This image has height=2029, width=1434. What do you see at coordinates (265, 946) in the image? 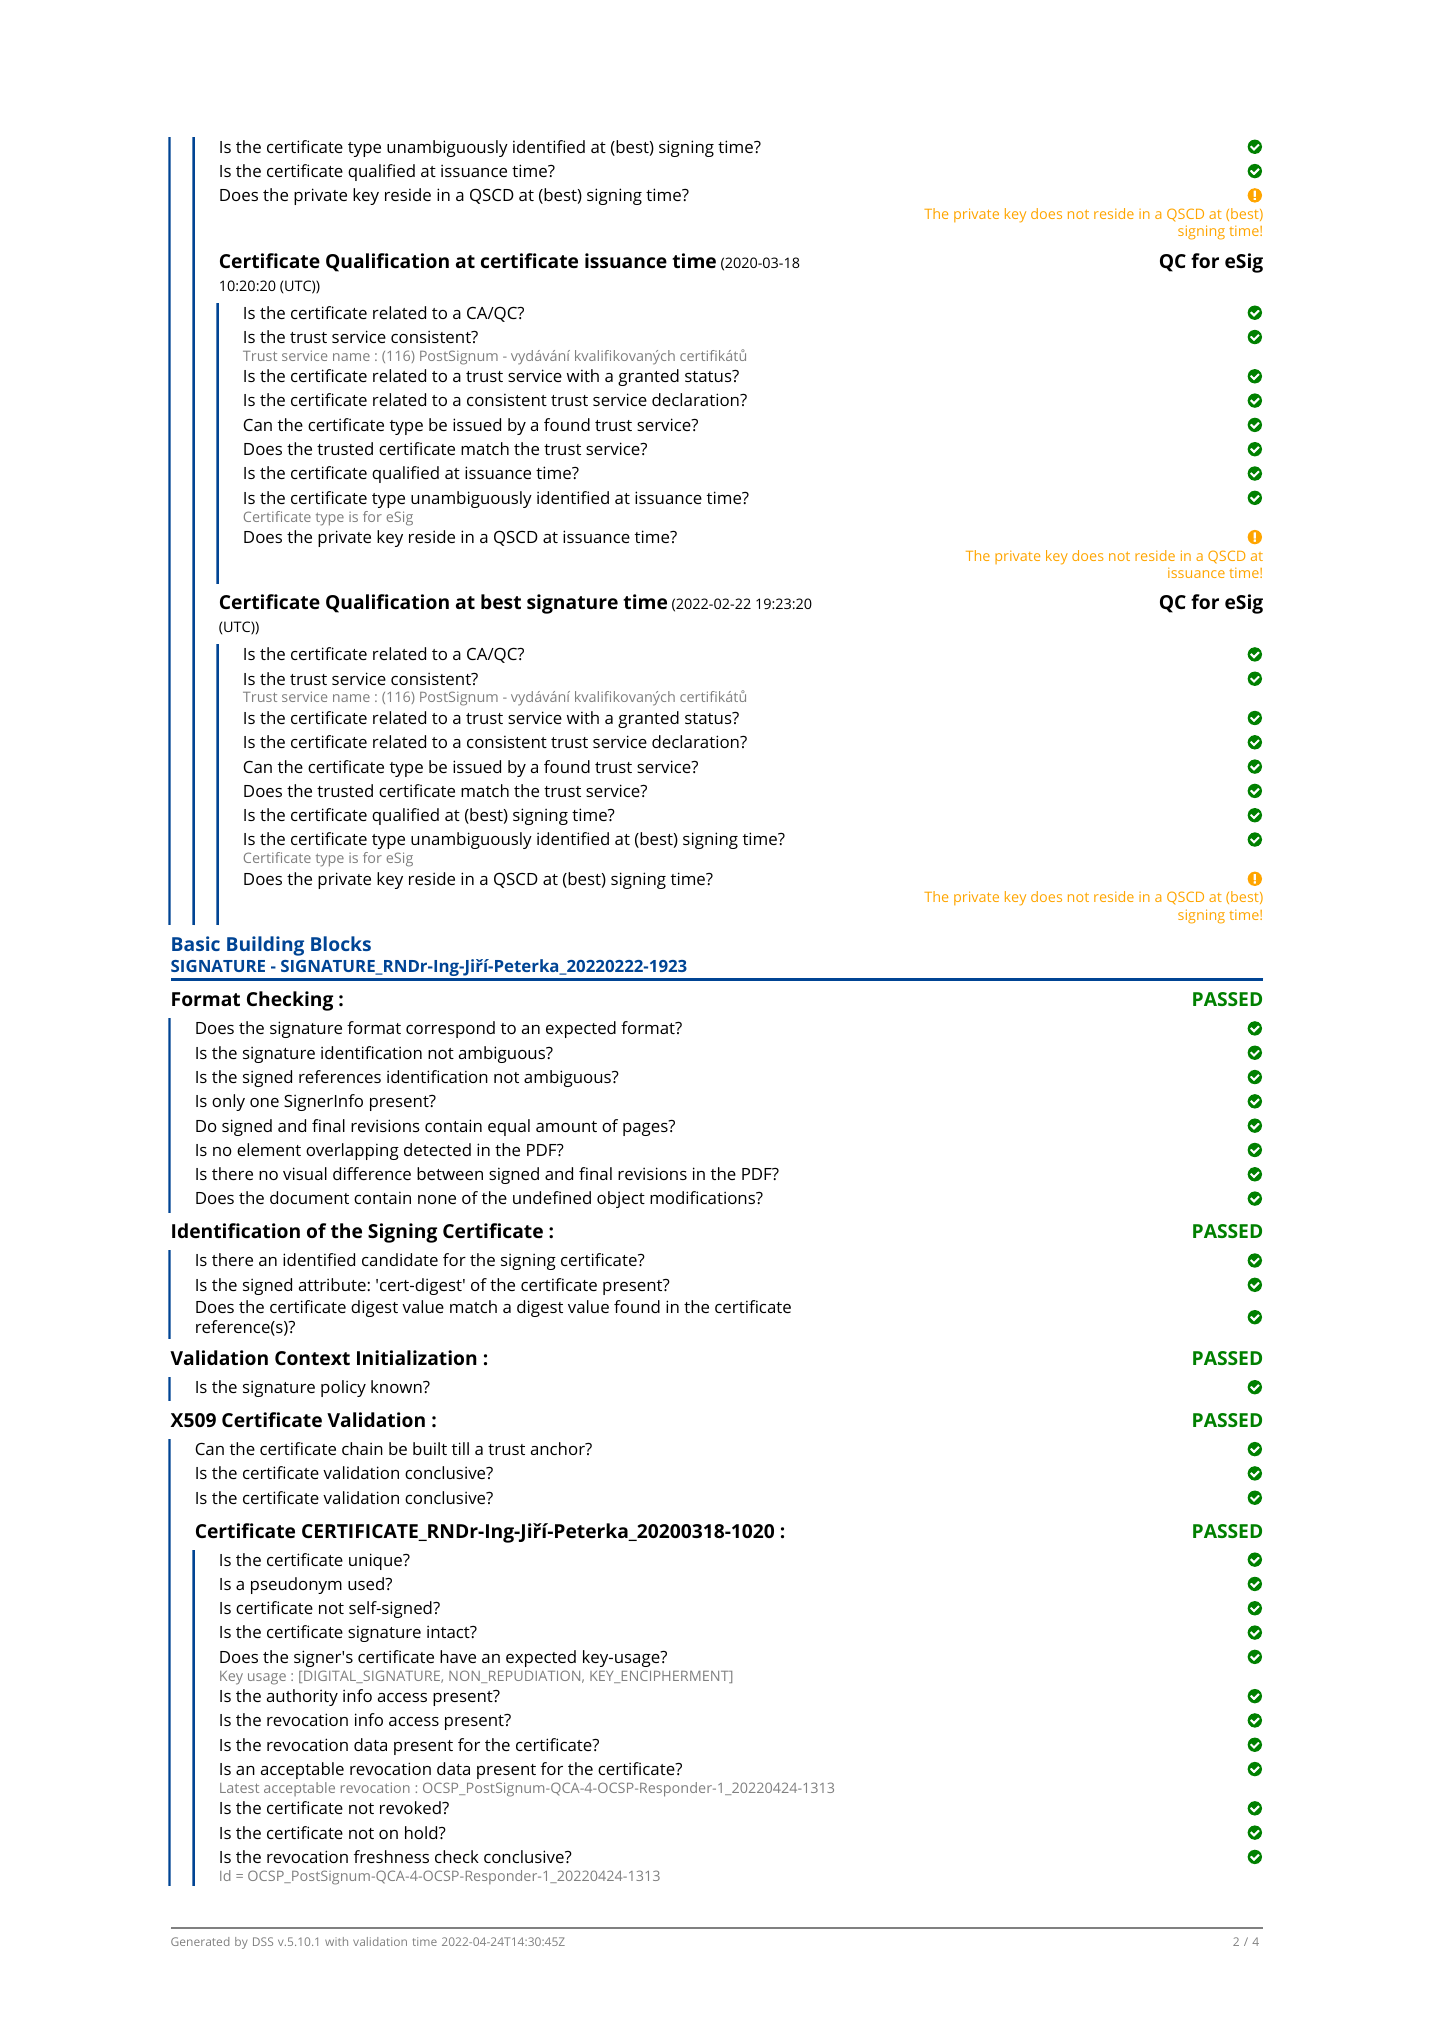
I see `Building` at bounding box center [265, 946].
